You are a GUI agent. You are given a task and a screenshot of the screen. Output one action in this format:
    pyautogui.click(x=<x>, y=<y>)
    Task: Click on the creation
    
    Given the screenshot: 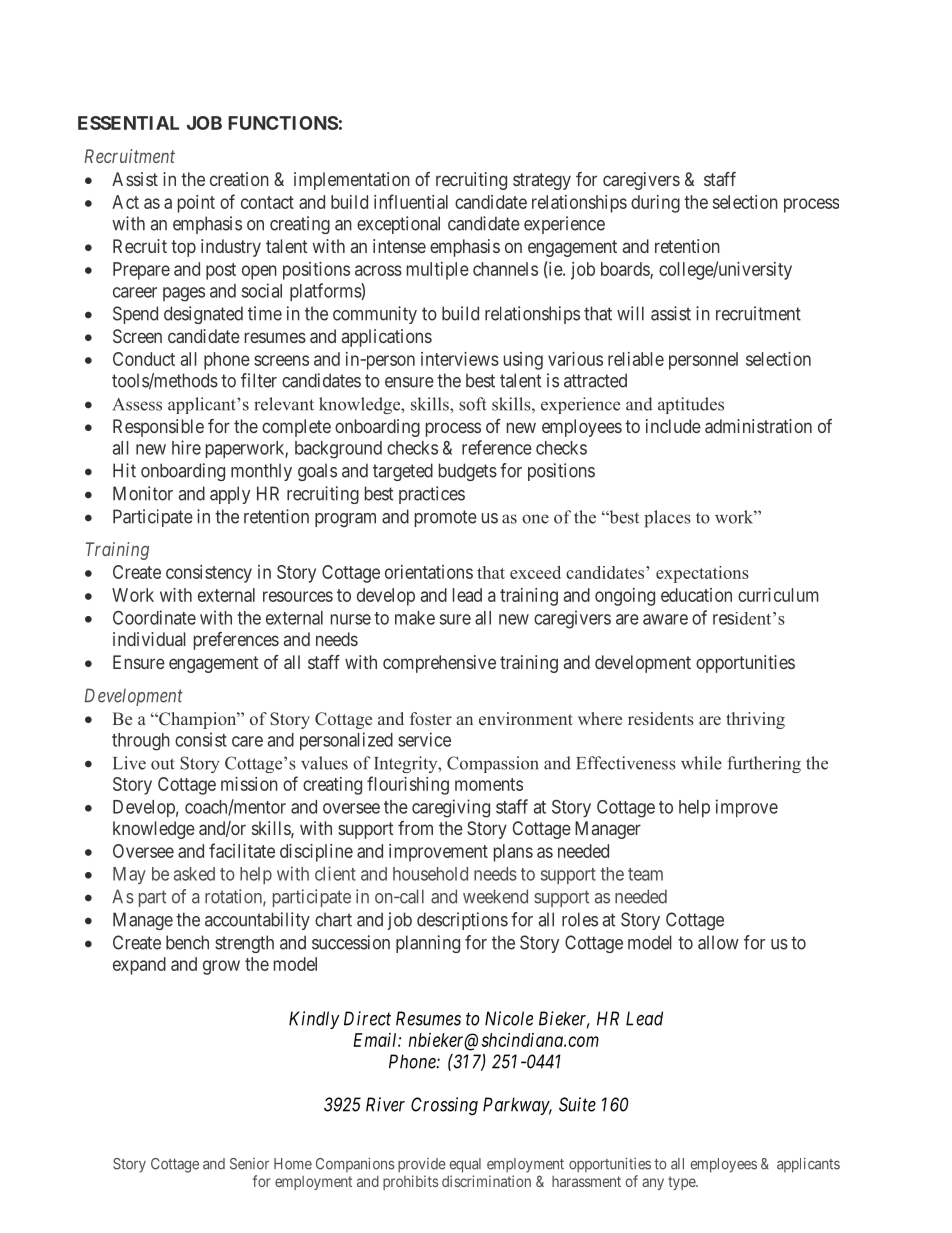 What is the action you would take?
    pyautogui.click(x=239, y=179)
